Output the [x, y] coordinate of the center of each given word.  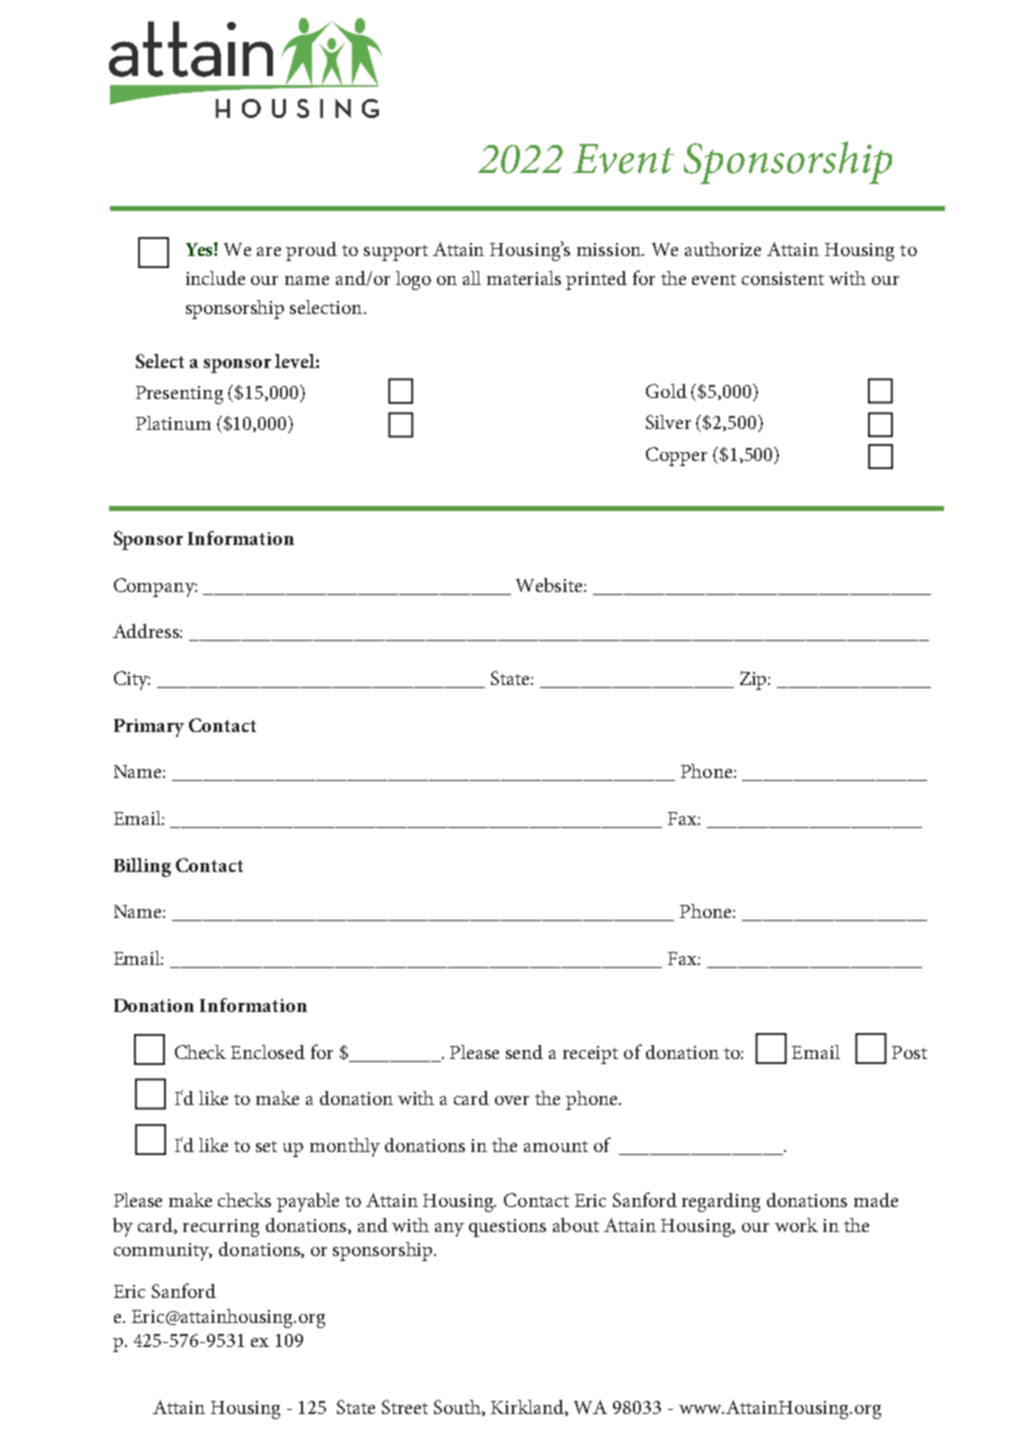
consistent [783, 278]
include [215, 278]
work [796, 1225]
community [163, 1252]
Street [405, 1407]
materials [524, 278]
